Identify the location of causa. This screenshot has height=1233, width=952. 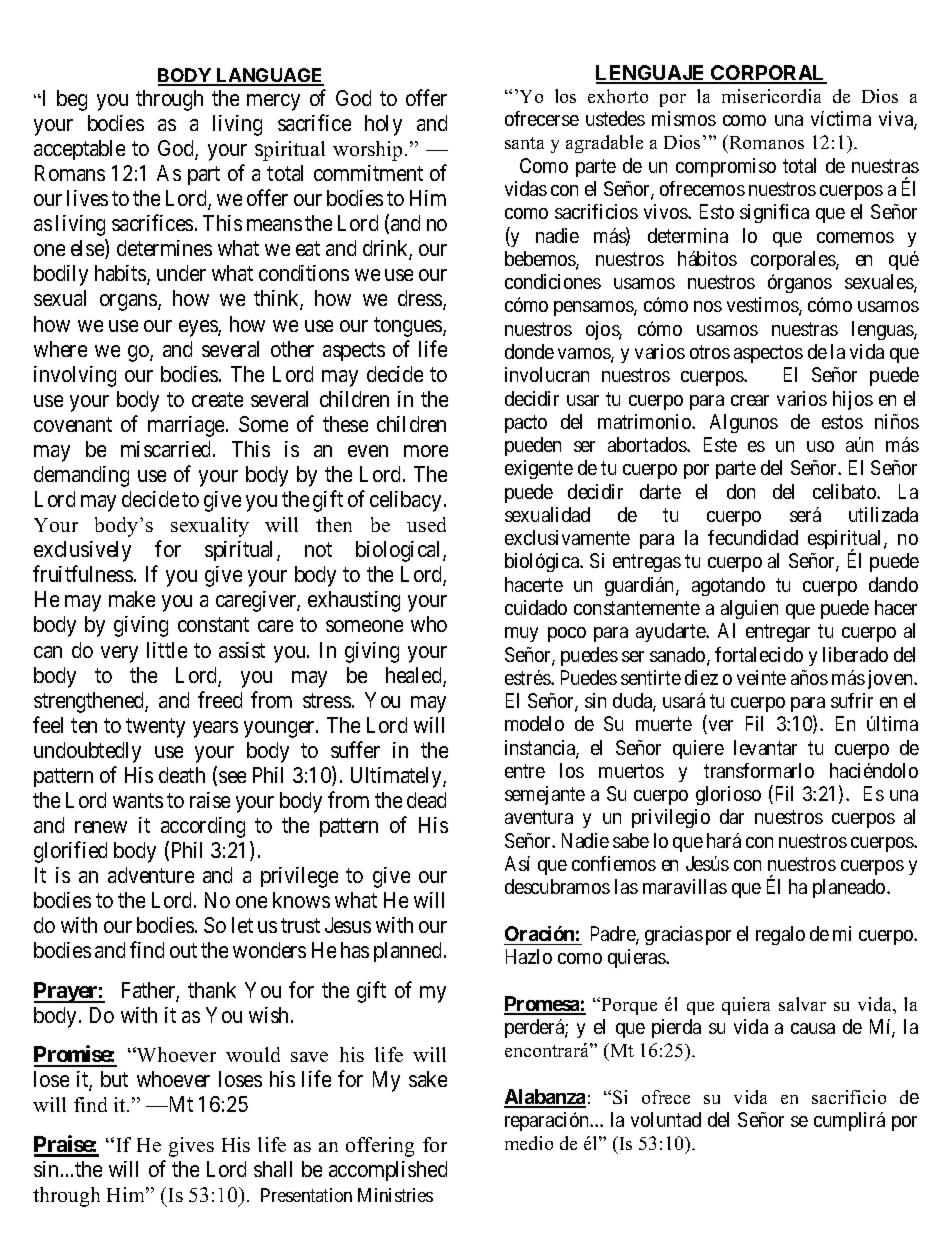
(813, 1028).
